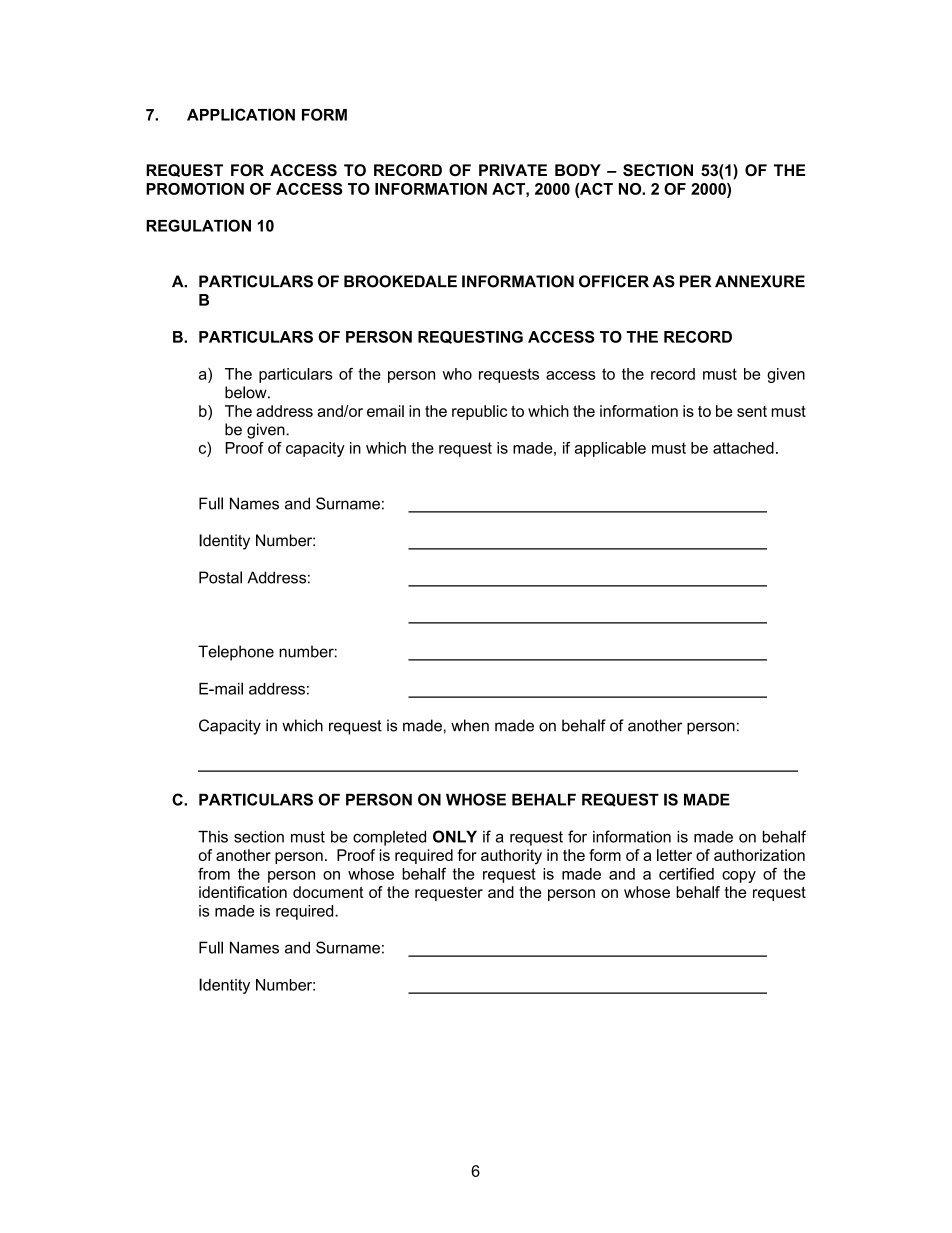  I want to click on ONLY, so click(455, 836).
